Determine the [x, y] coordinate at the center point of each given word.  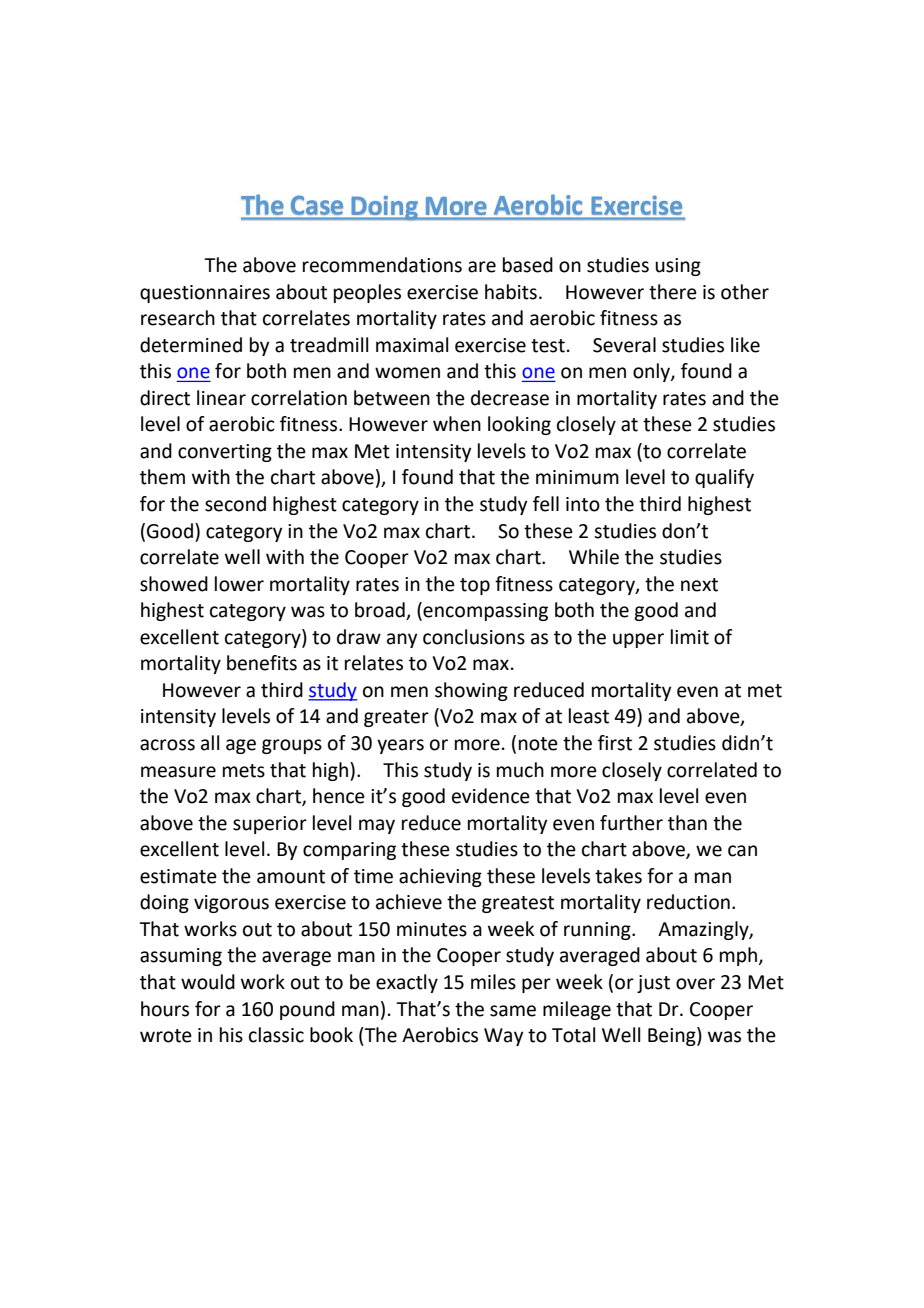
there [673, 292]
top [475, 586]
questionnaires [205, 294]
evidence [491, 796]
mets [244, 771]
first [615, 743]
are [482, 267]
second [235, 504]
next [699, 585]
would [208, 982]
